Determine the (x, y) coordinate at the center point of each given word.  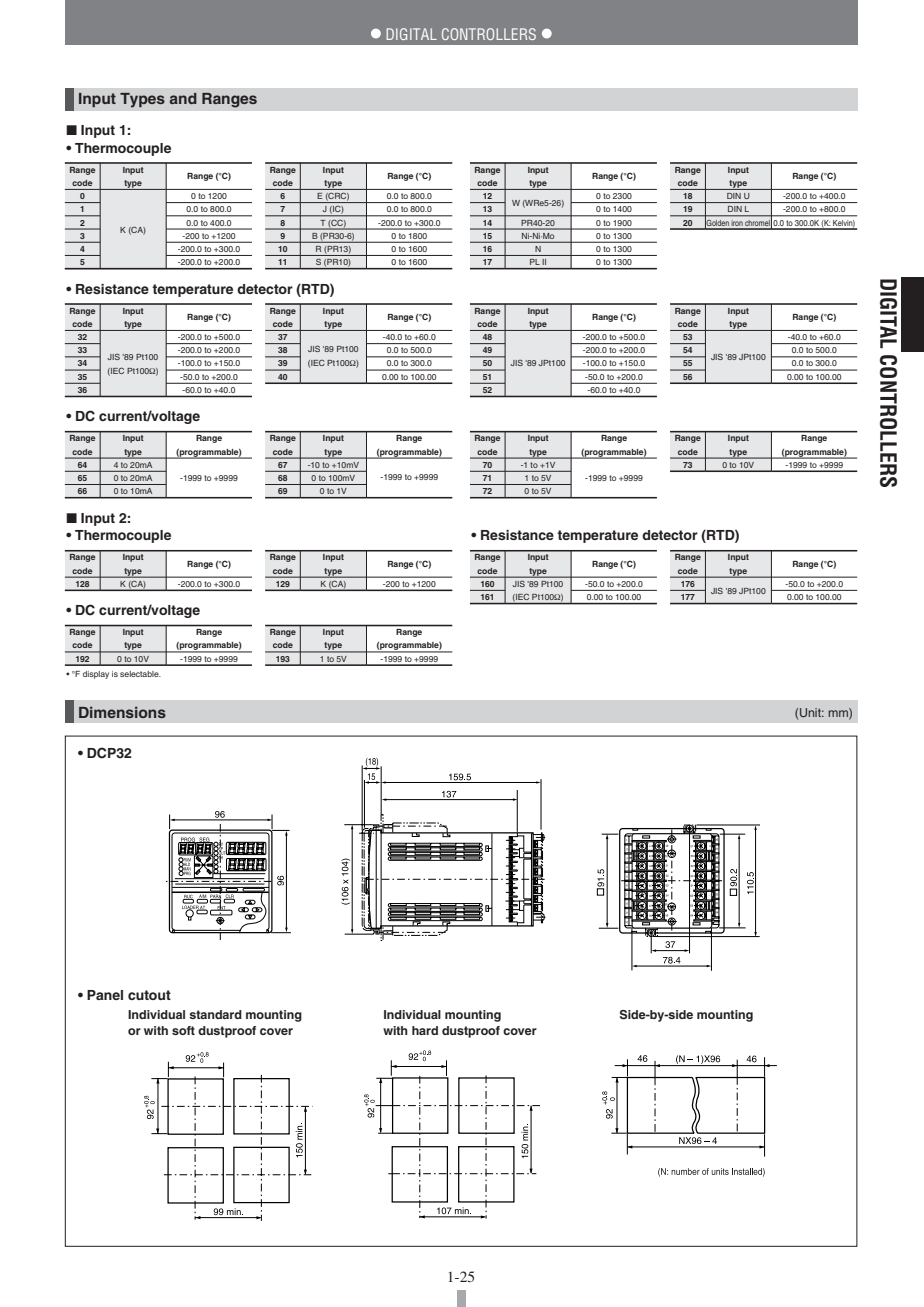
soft (183, 1030)
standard (215, 1014)
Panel (105, 995)
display (96, 675)
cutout (149, 995)
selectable (140, 674)
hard (425, 1030)
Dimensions (122, 712)
